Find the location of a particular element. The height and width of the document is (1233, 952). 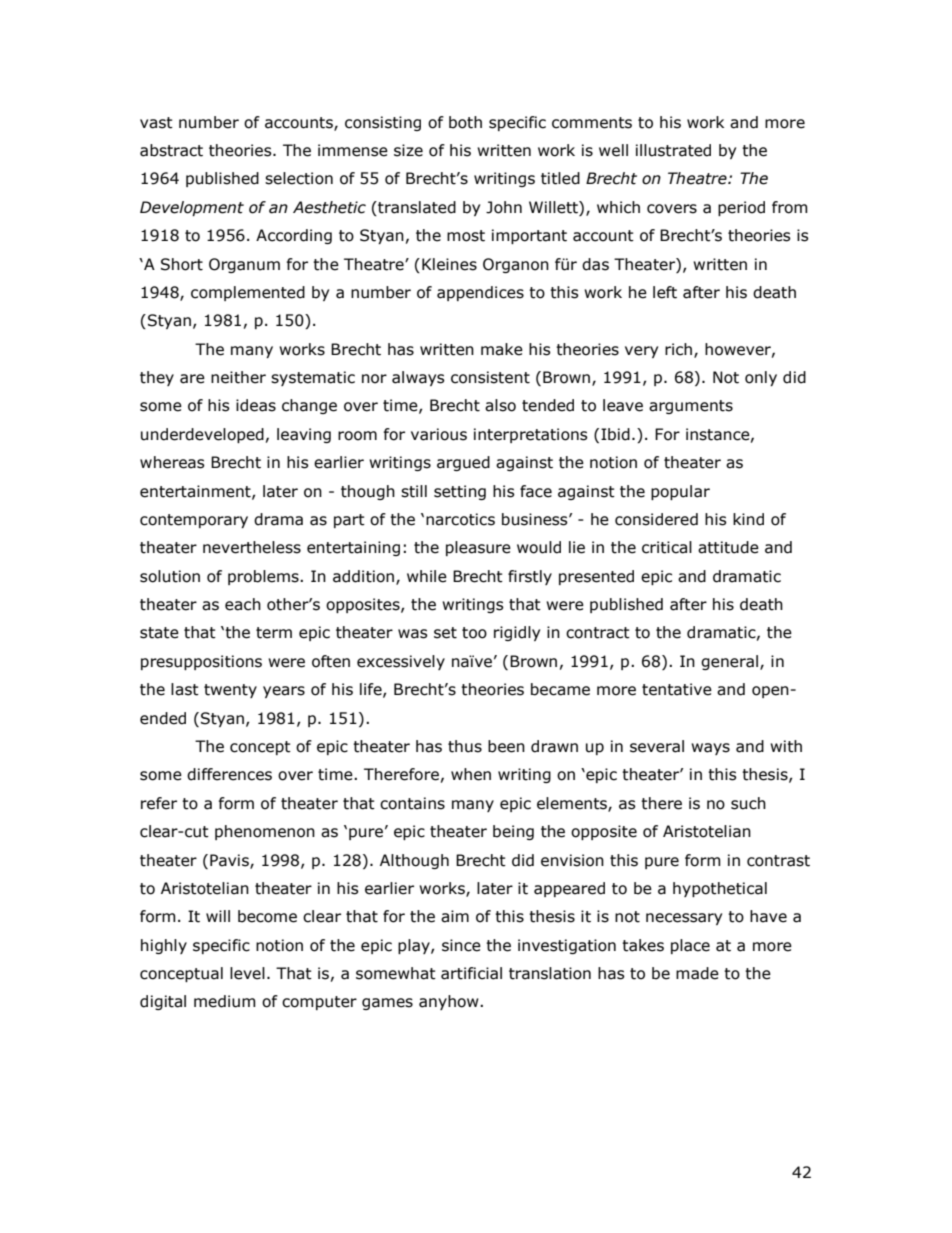

made is located at coordinates (697, 973).
